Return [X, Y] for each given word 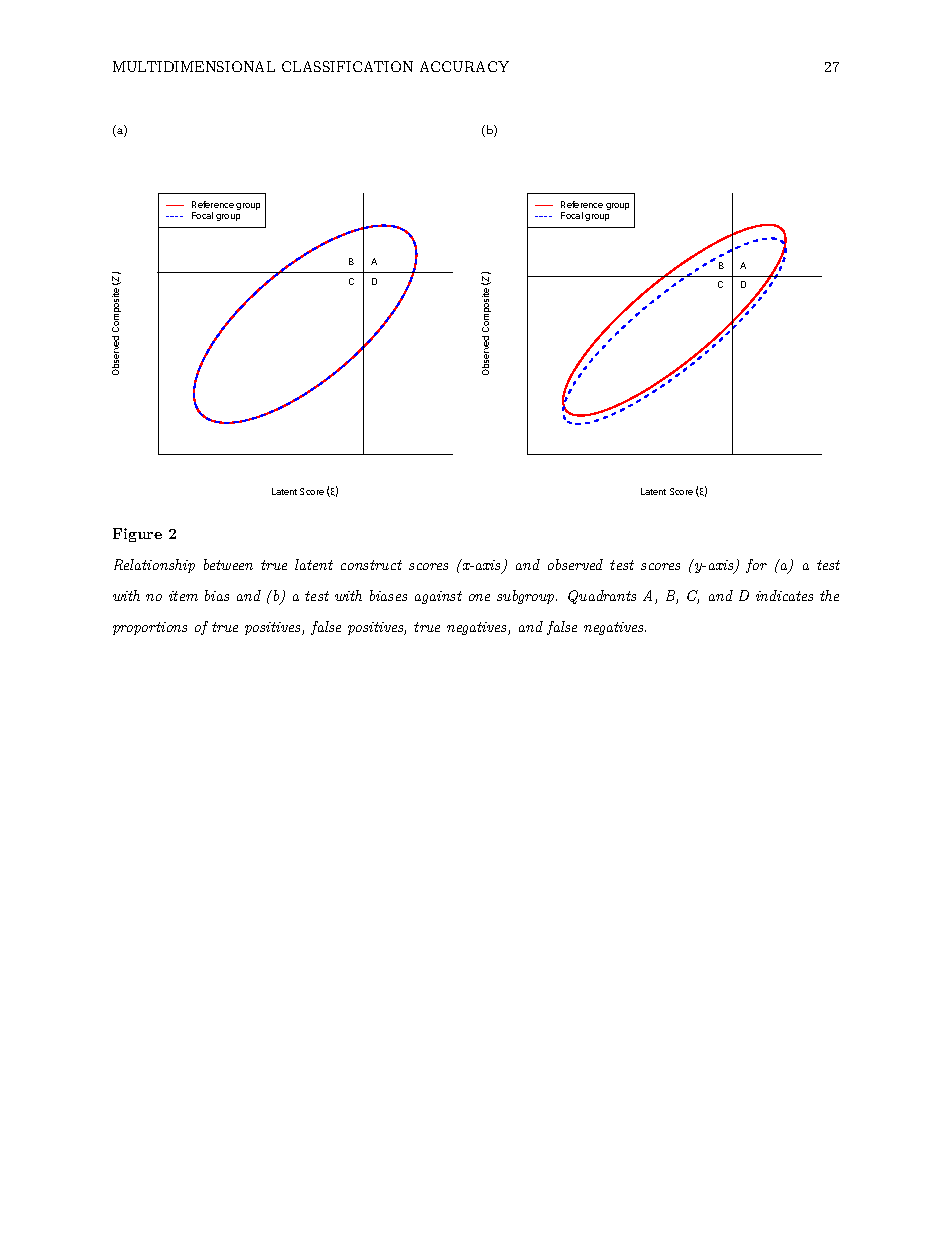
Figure [137, 535]
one [479, 597]
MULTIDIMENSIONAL [194, 66]
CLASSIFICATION [347, 66]
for [756, 566]
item [183, 596]
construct [371, 565]
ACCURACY [464, 66]
